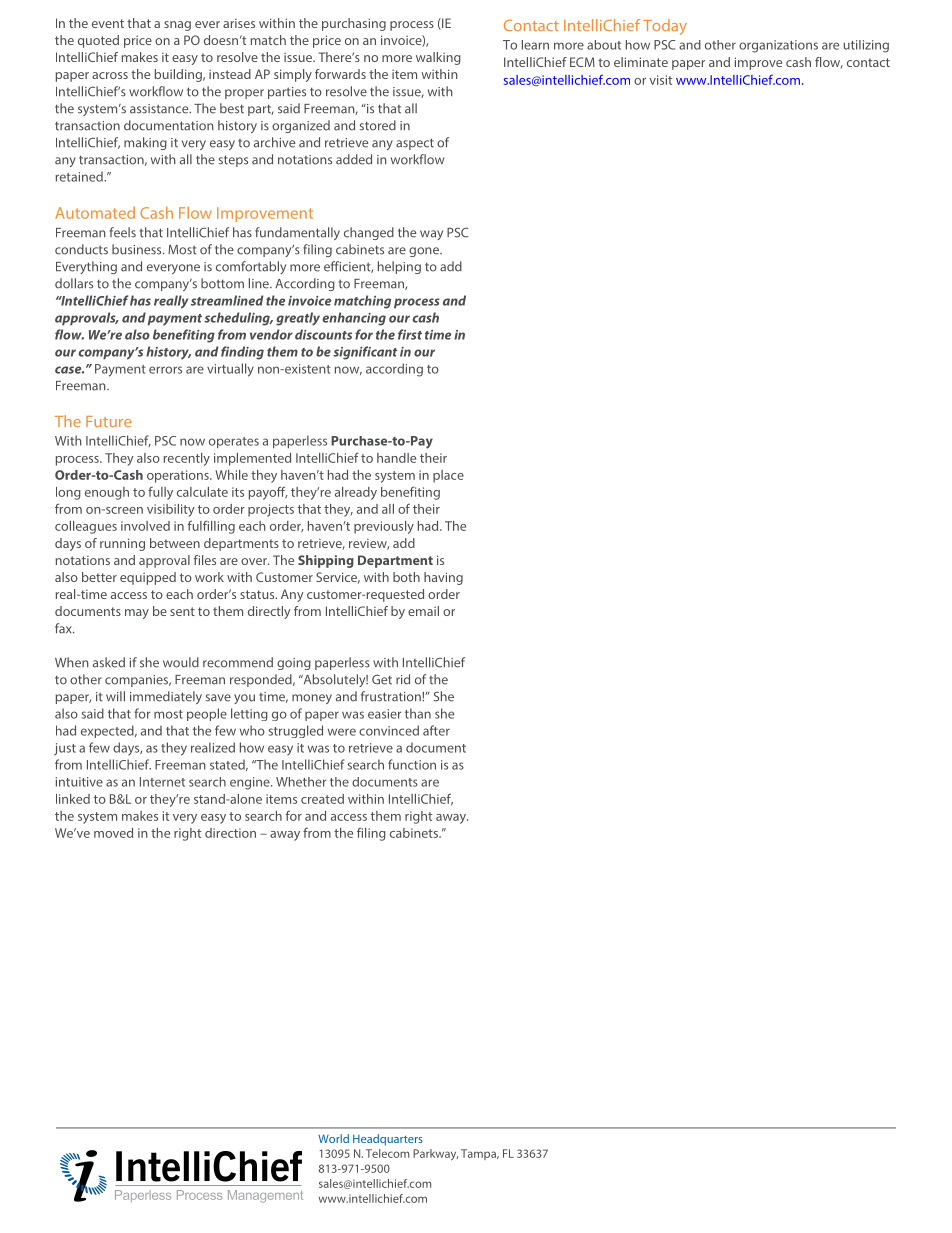  I want to click on organizations, so click(778, 46).
